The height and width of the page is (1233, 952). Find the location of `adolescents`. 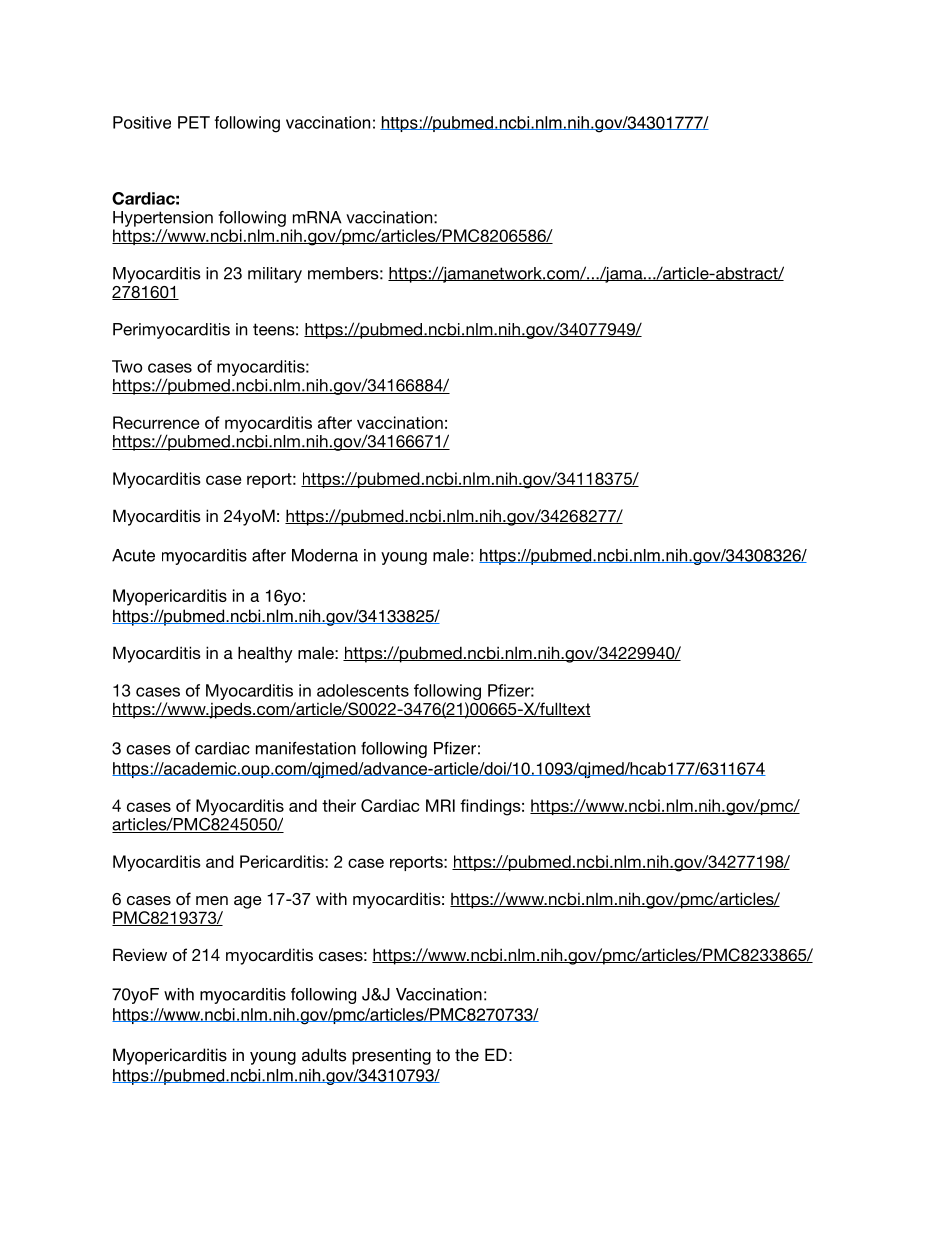

adolescents is located at coordinates (363, 690).
